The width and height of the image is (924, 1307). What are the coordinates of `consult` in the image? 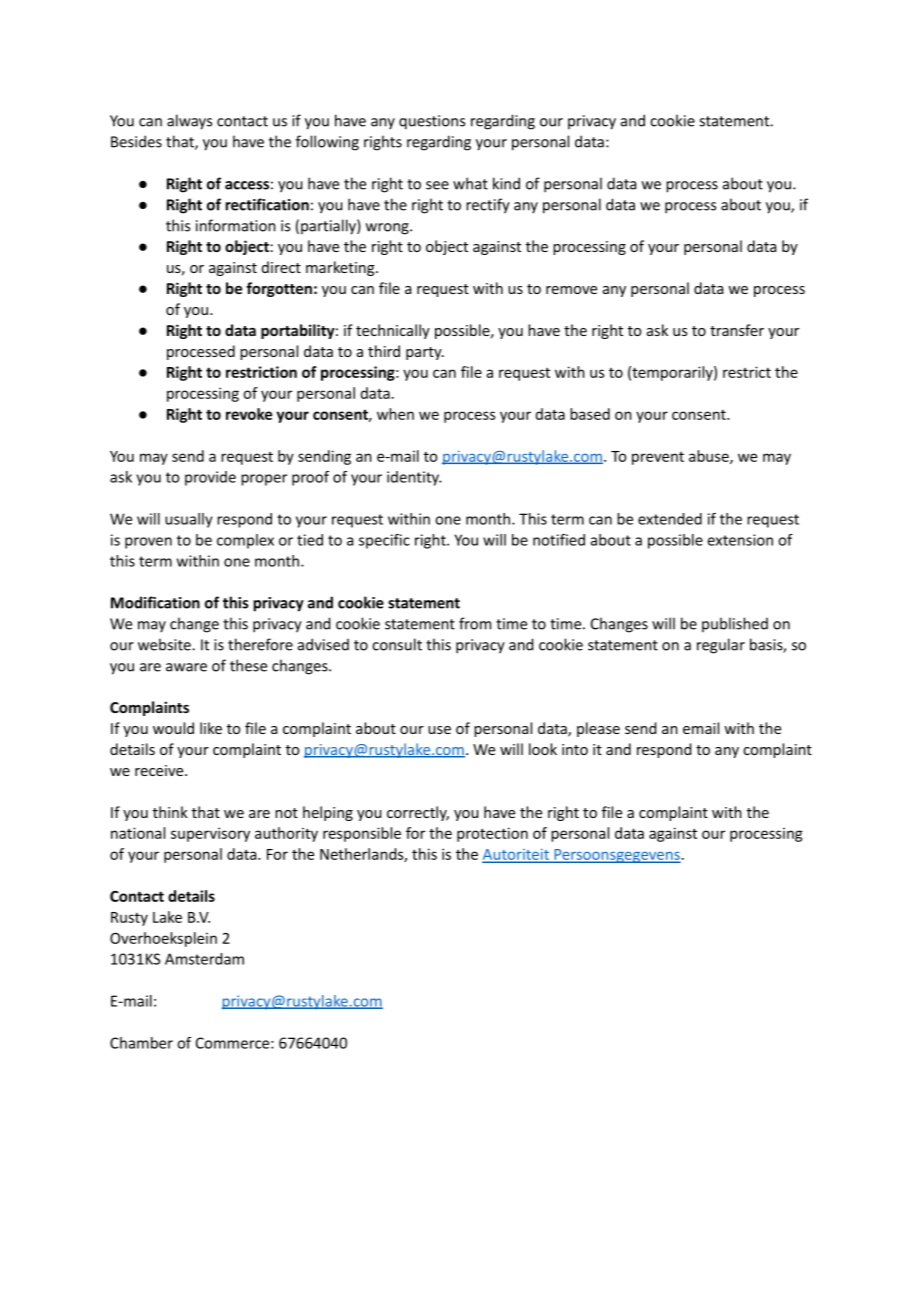 It's located at (397, 644).
